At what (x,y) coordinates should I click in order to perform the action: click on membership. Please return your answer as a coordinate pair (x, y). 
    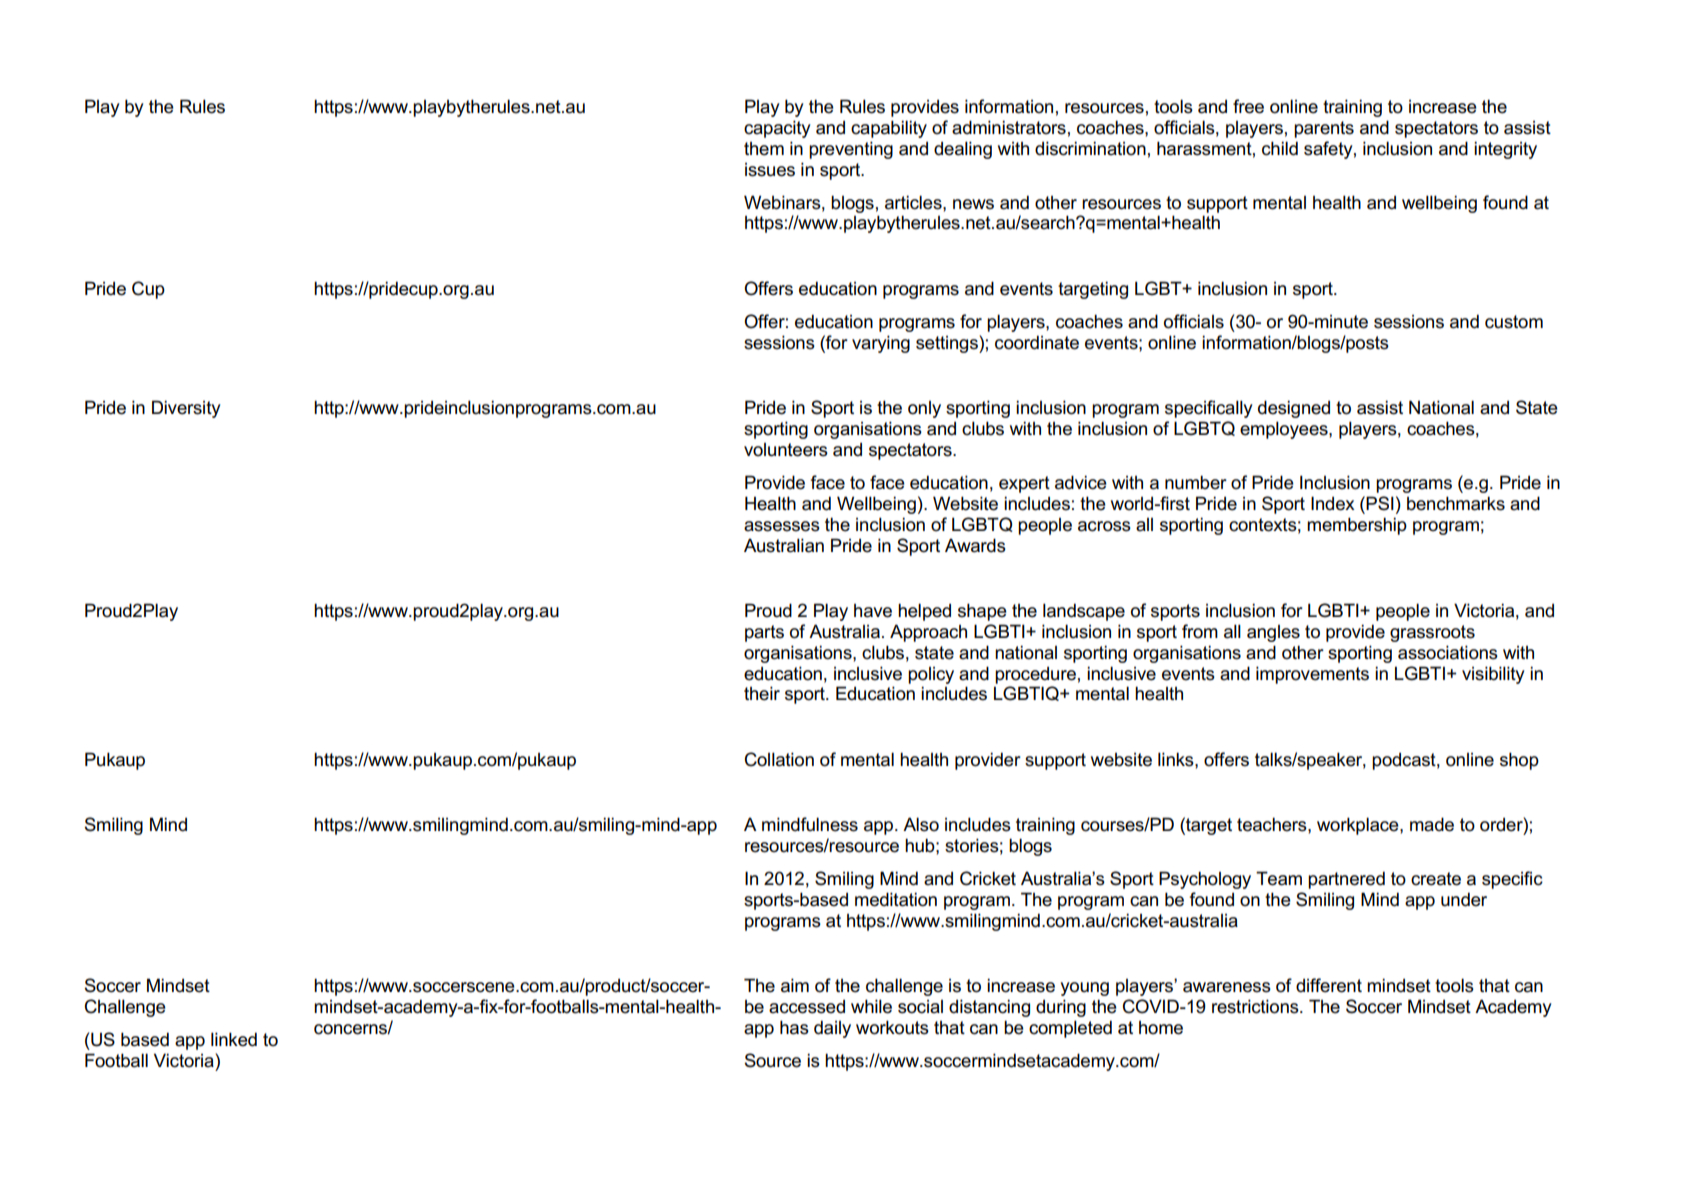
    Looking at the image, I should click on (1357, 526).
